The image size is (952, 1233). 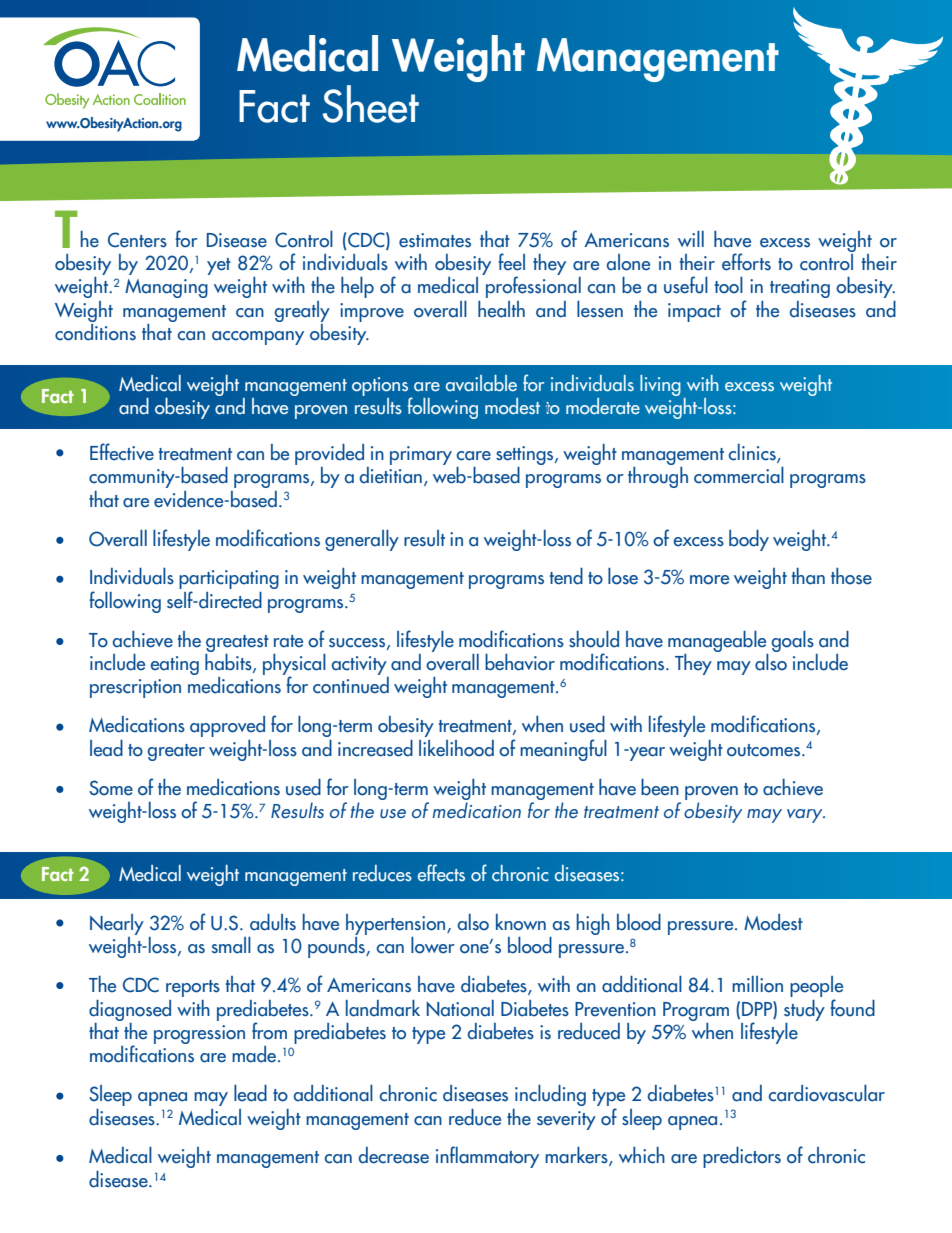 What do you see at coordinates (520, 662) in the screenshot?
I see `behavior` at bounding box center [520, 662].
